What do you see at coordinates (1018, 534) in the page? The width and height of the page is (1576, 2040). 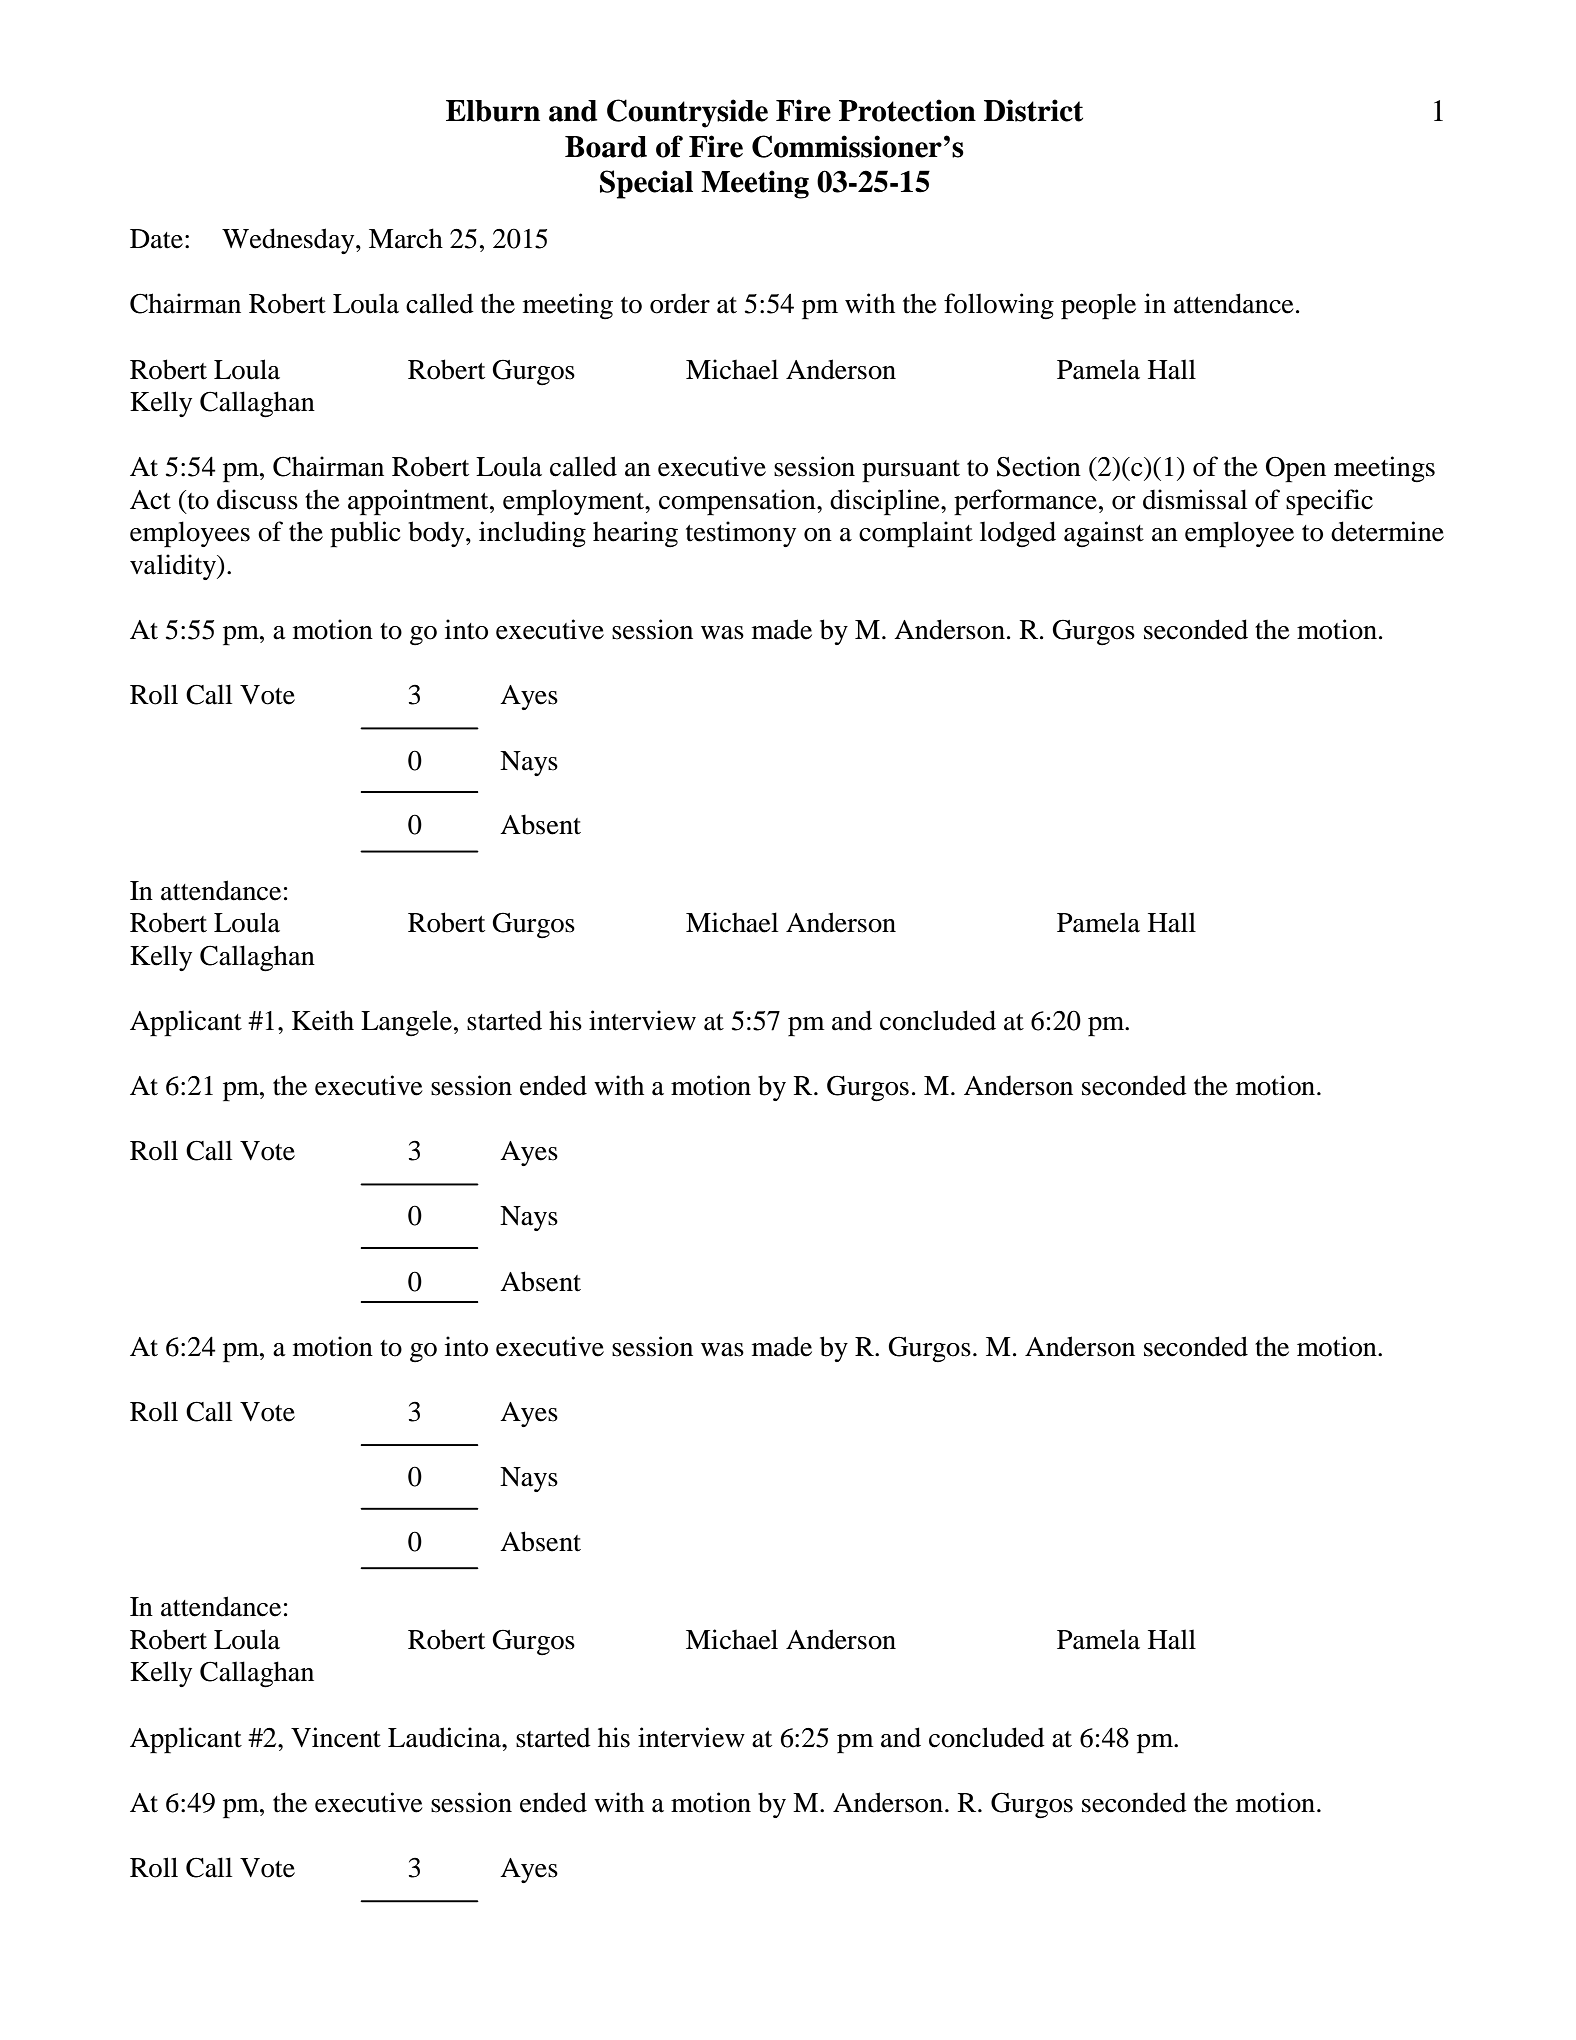 I see `lodged` at bounding box center [1018, 534].
